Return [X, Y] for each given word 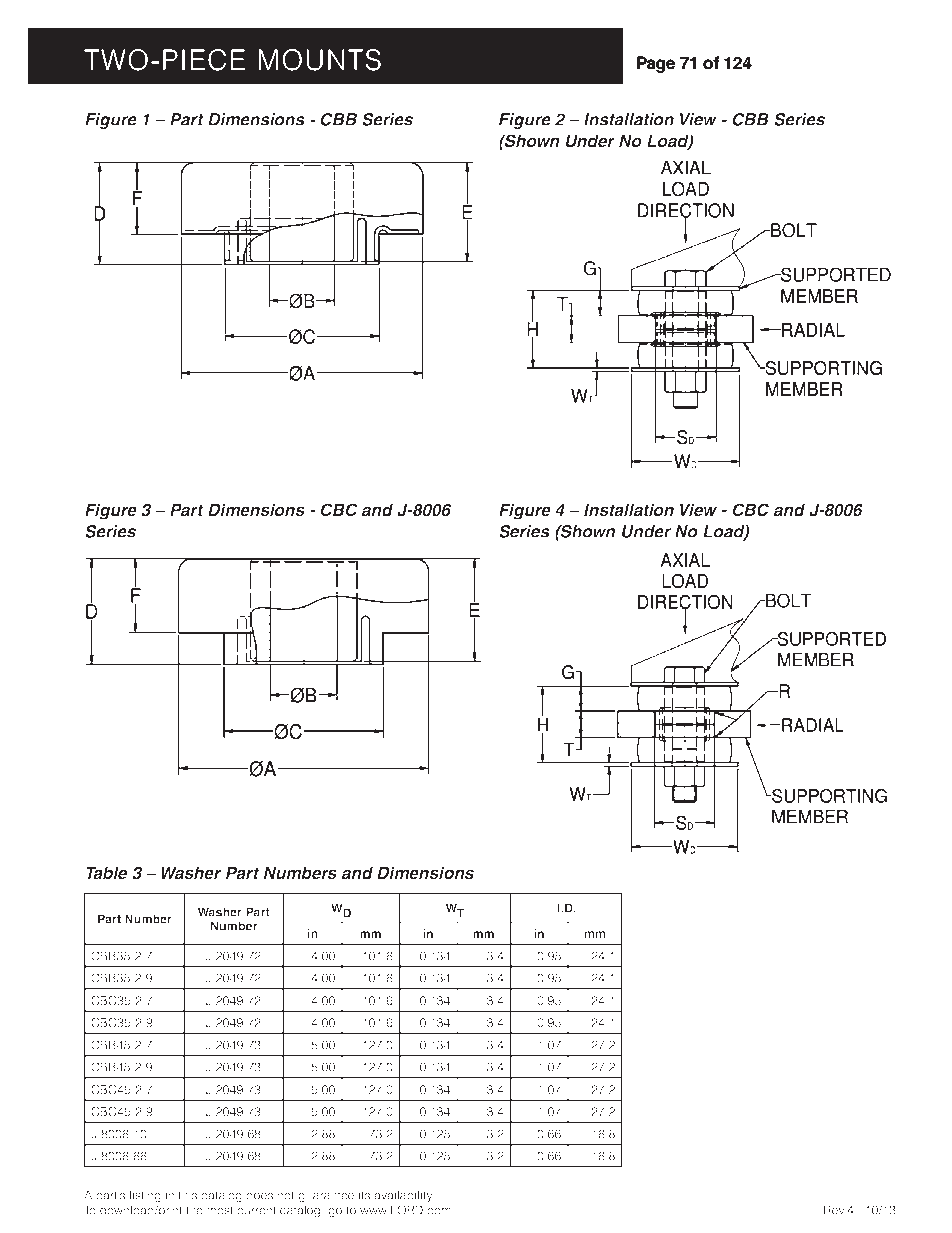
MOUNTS [320, 60]
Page [656, 64]
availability [404, 1196]
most [220, 1210]
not [286, 1195]
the [194, 1210]
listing [145, 1196]
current [256, 1210]
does [259, 1195]
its [364, 1195]
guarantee [326, 1196]
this [187, 1195]
